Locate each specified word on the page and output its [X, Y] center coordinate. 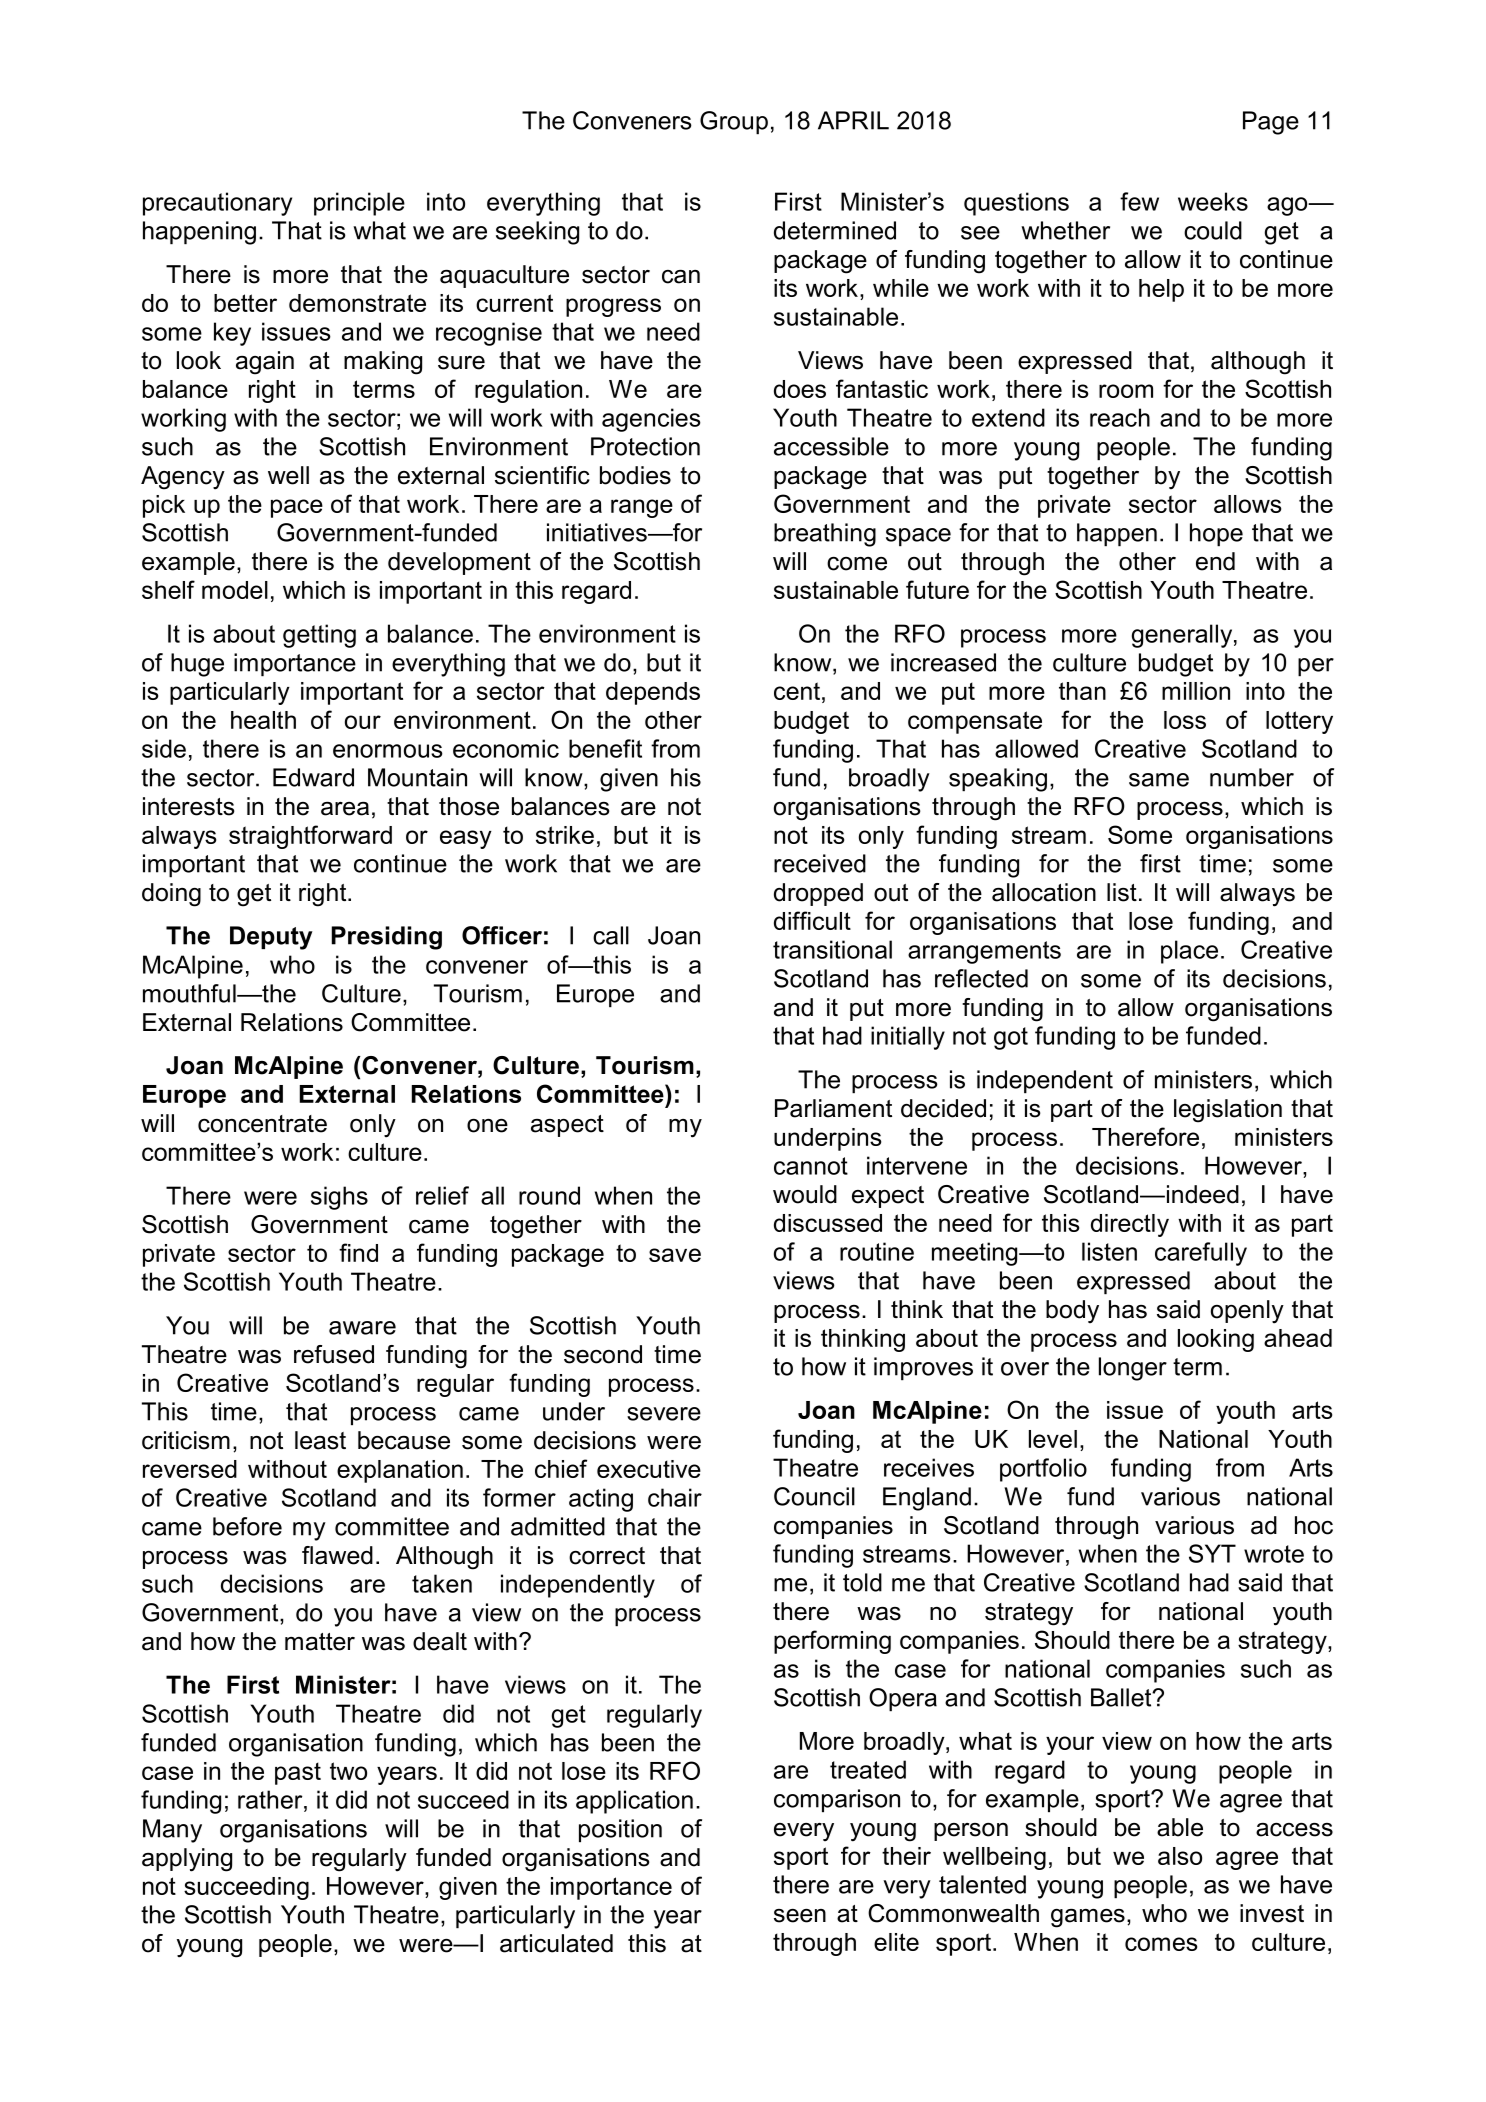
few [1139, 201]
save [675, 1255]
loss [1185, 720]
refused [334, 1354]
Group [734, 123]
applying [187, 1860]
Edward [313, 777]
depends [653, 693]
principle [359, 204]
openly [1247, 1312]
